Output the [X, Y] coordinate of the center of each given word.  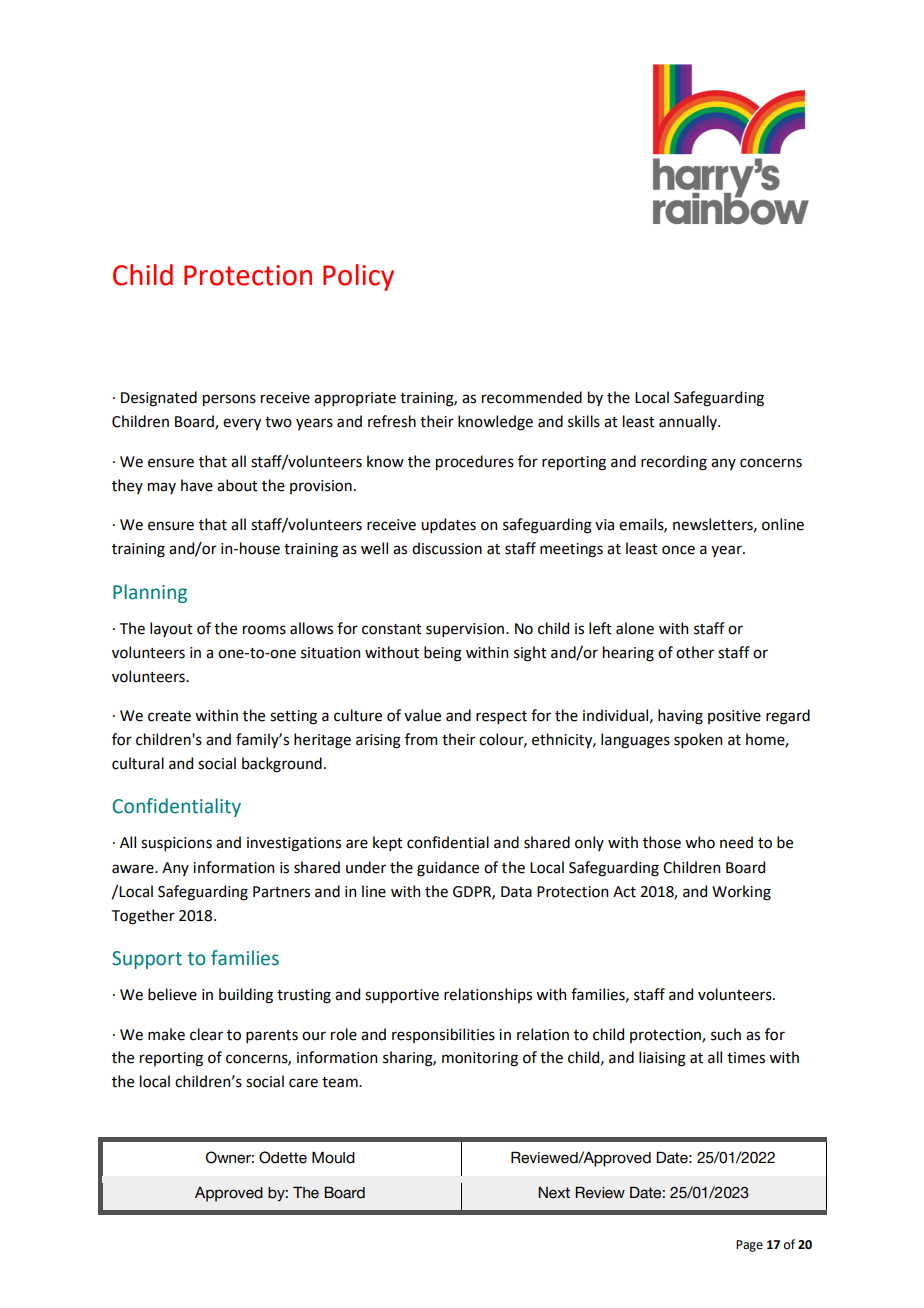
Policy [358, 277]
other [695, 652]
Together [143, 917]
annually [689, 422]
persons [229, 400]
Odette [283, 1157]
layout [171, 629]
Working [741, 893]
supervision [465, 630]
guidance [448, 869]
